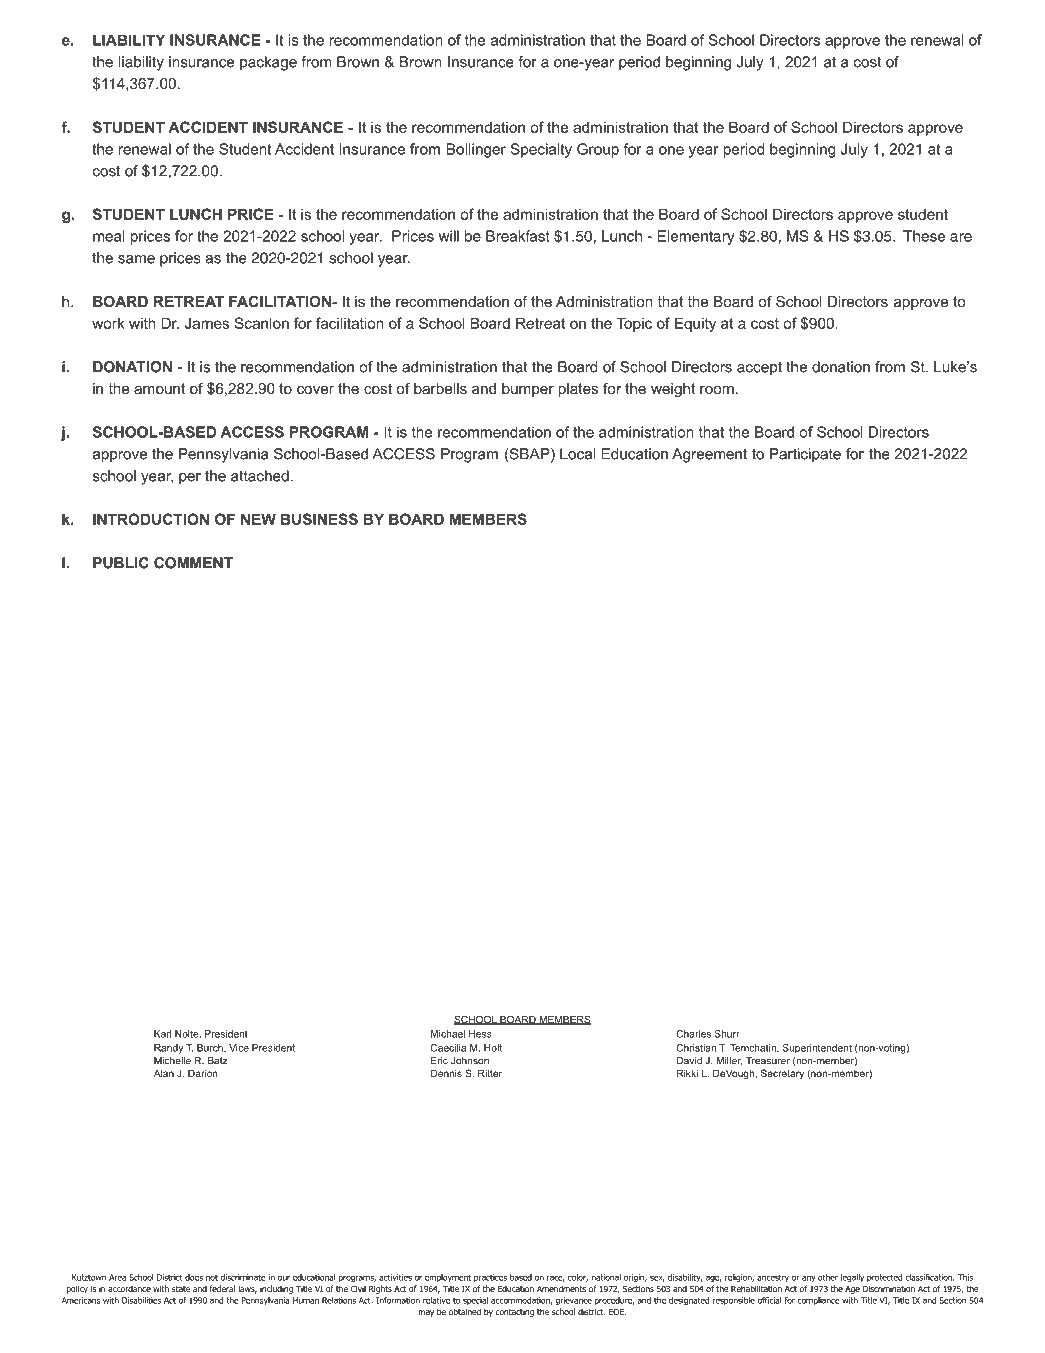 Image resolution: width=1045 pixels, height=1353 pixels. Describe the element at coordinates (194, 1277) in the screenshot. I see `does` at that location.
